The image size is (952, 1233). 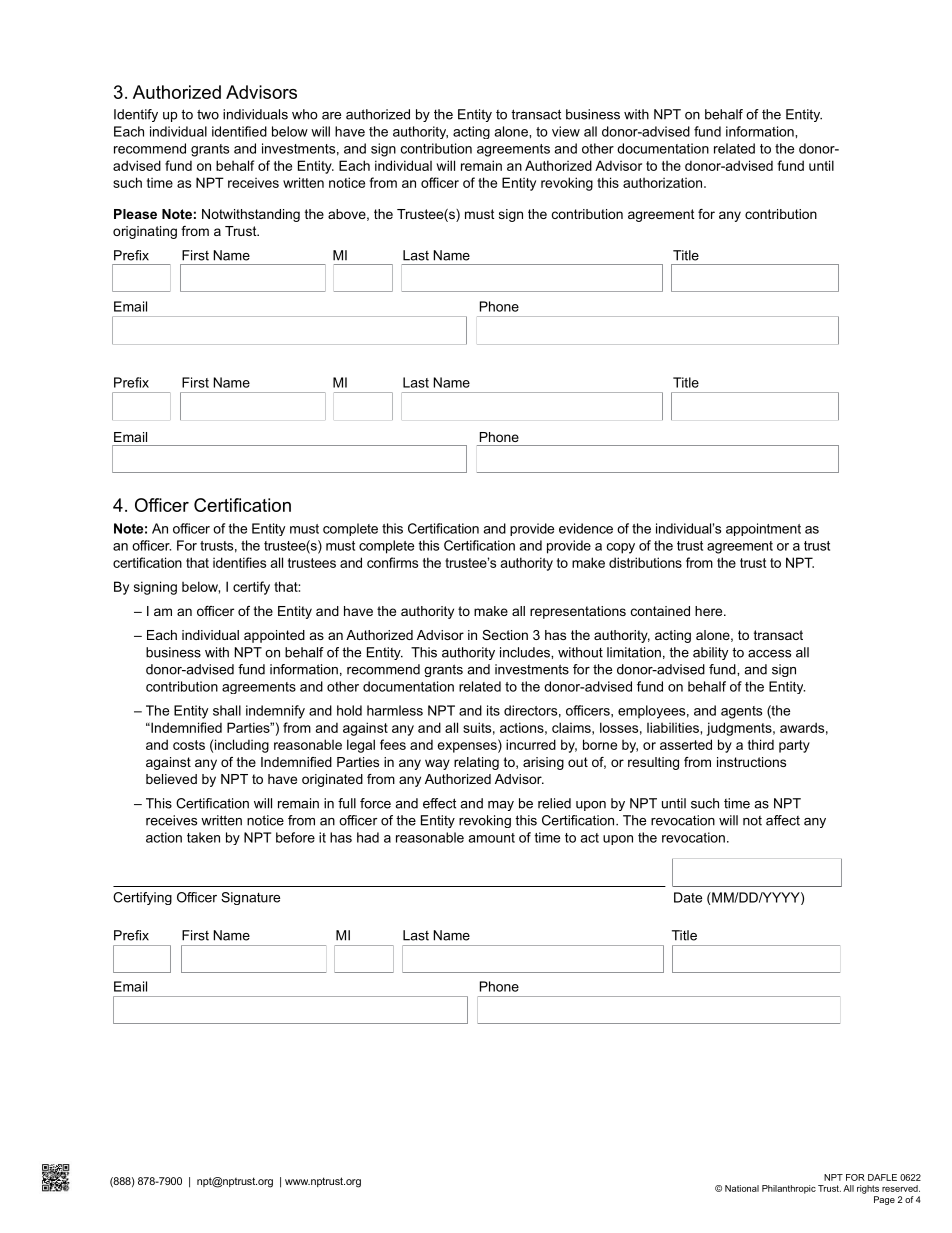 What do you see at coordinates (566, 131) in the screenshot?
I see `view` at bounding box center [566, 131].
